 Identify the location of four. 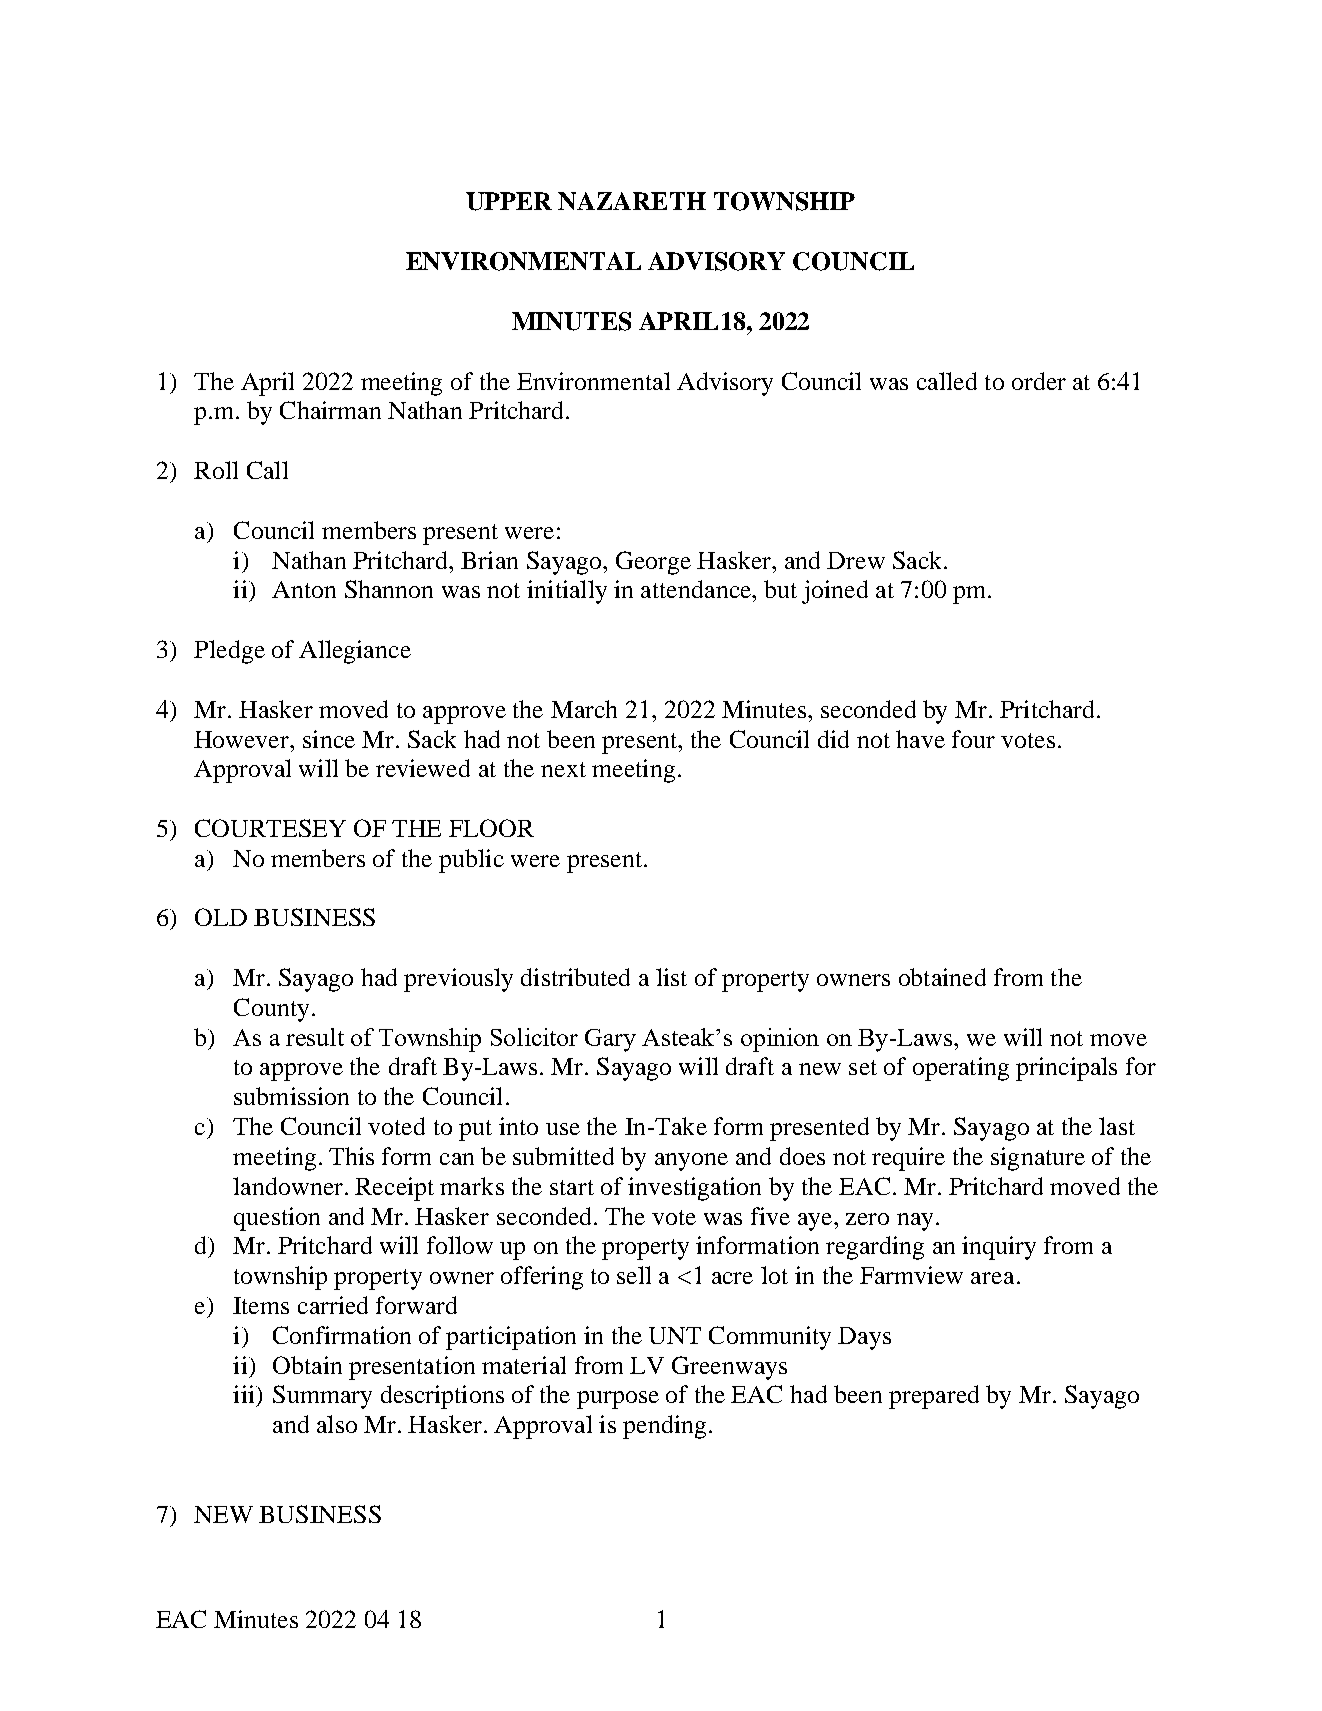
(973, 739).
